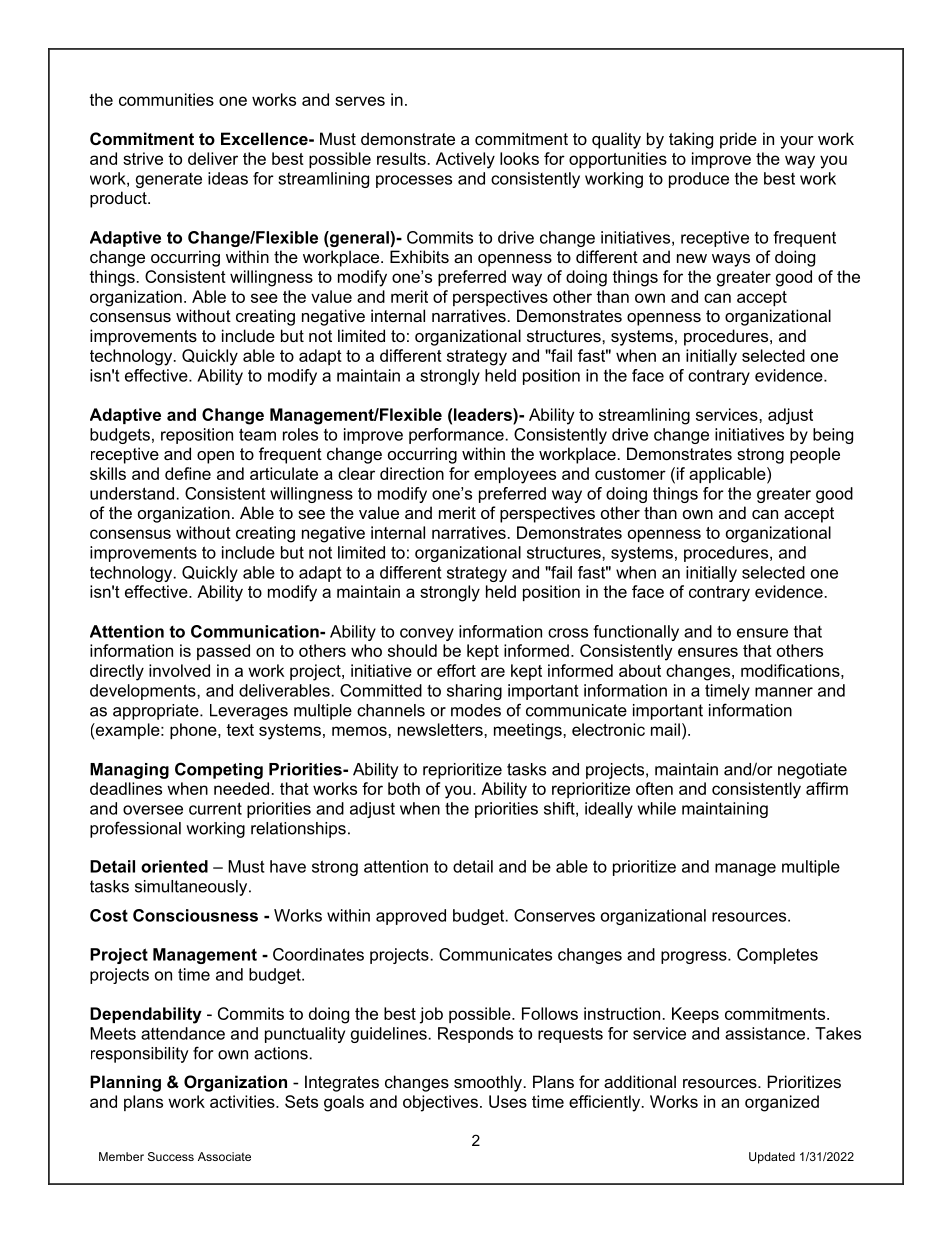  Describe the element at coordinates (223, 652) in the page. I see `passed` at that location.
